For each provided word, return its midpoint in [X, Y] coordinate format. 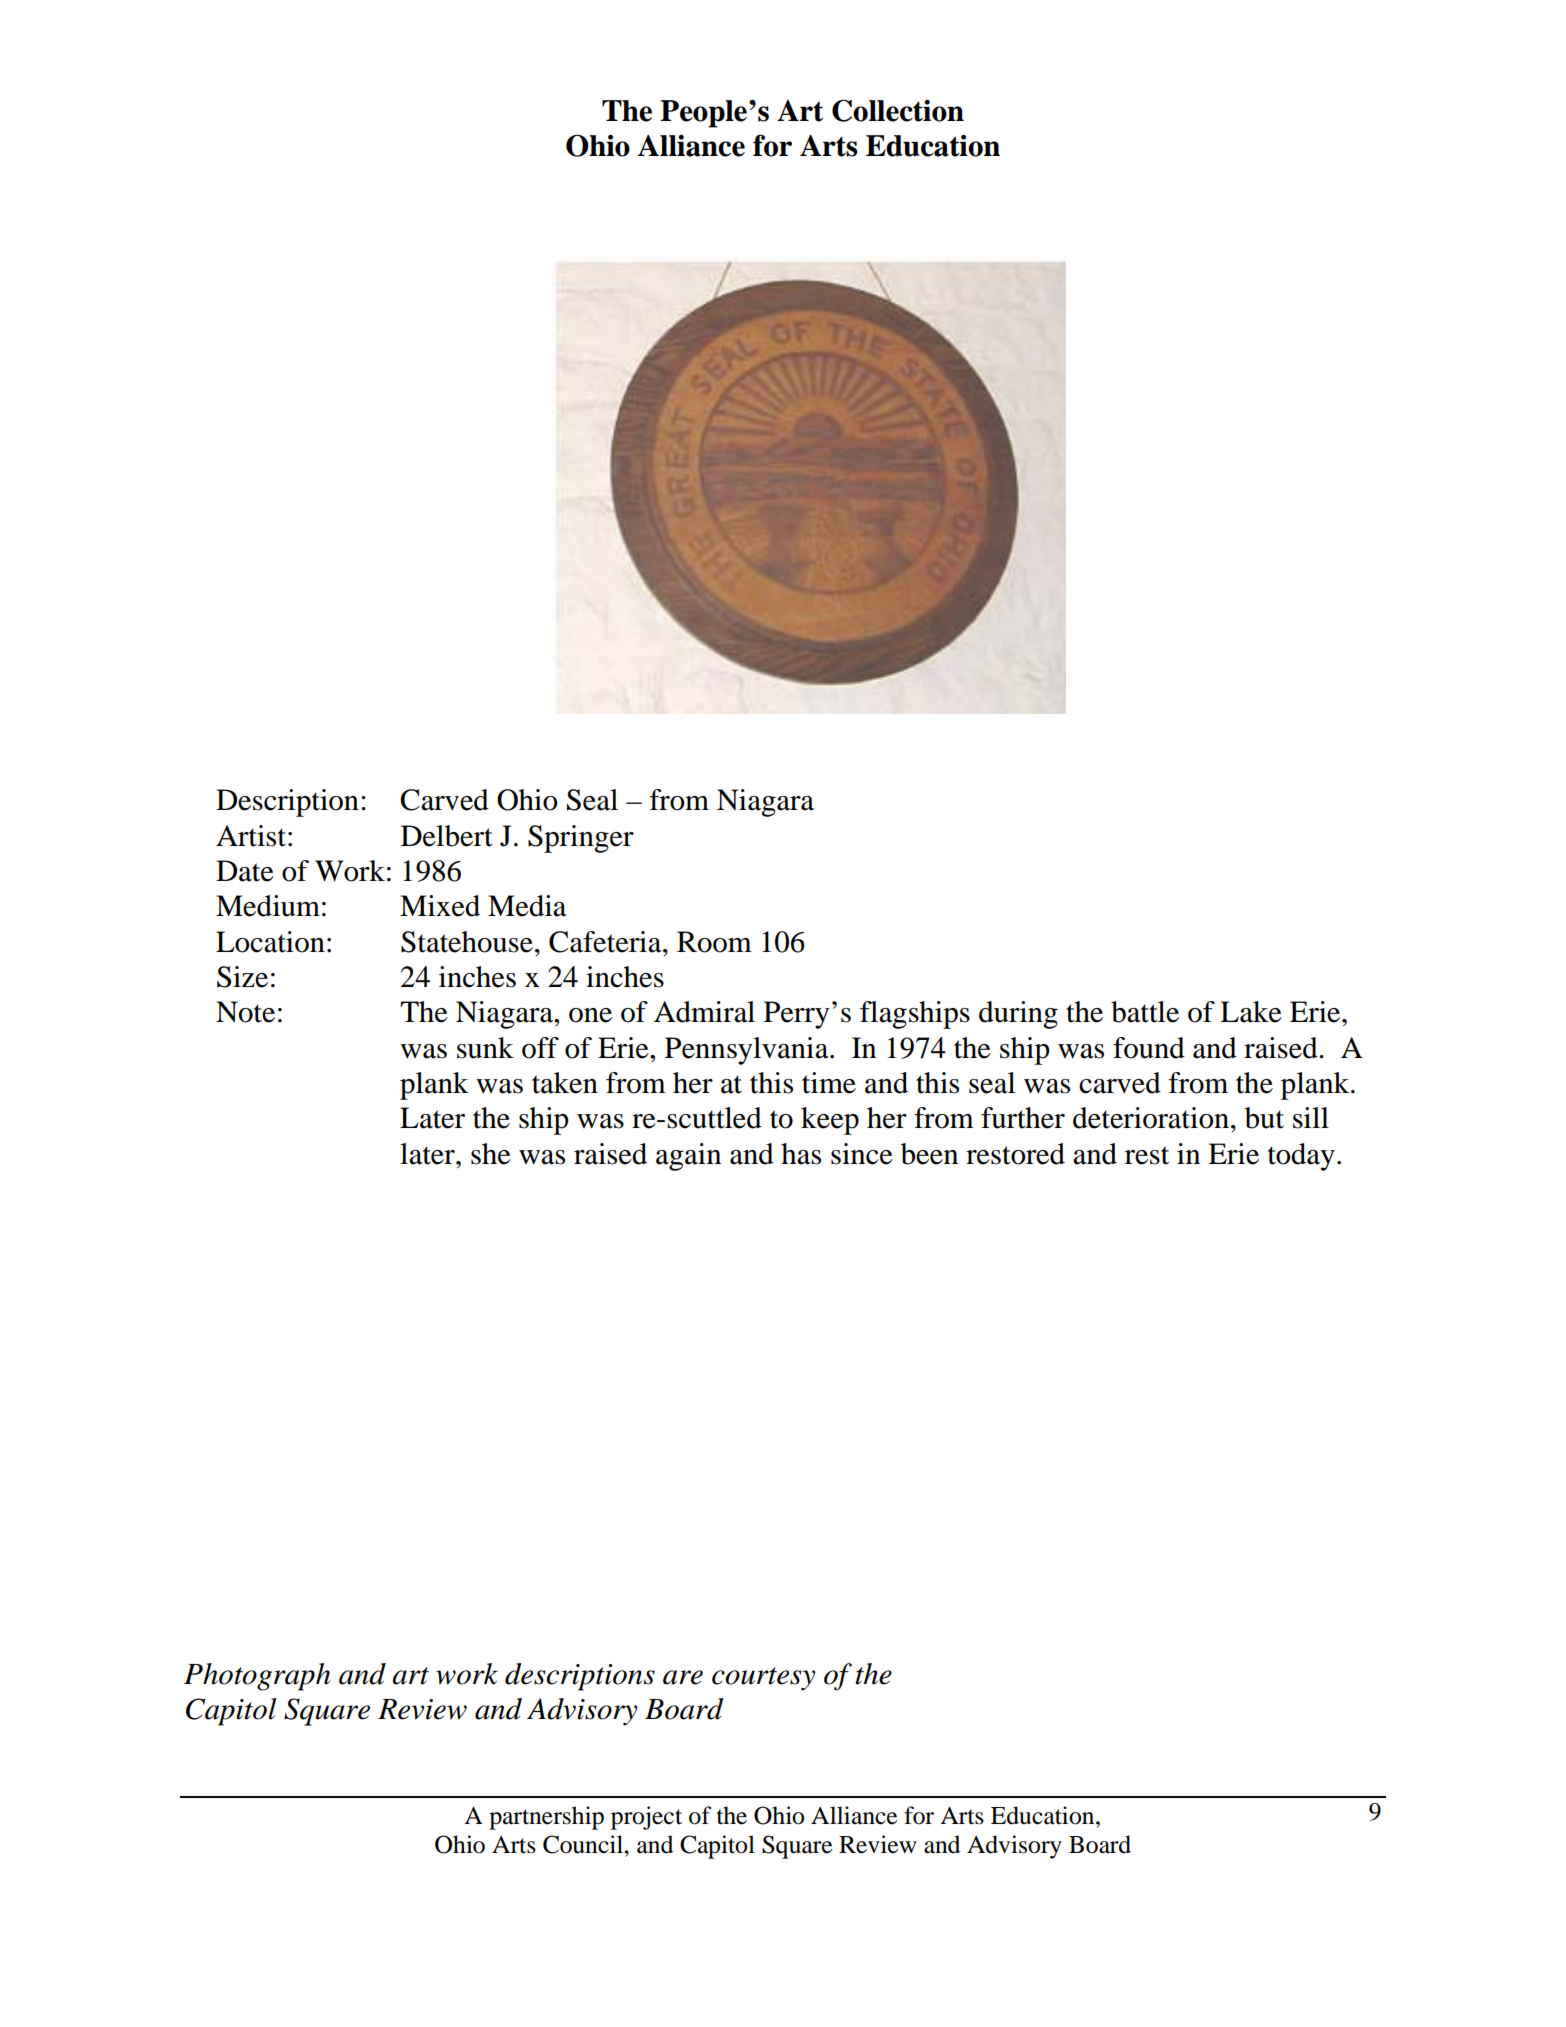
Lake [1251, 1012]
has [801, 1154]
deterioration [1151, 1118]
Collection [898, 110]
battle [1145, 1012]
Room [714, 942]
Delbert [447, 836]
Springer [581, 839]
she [491, 1154]
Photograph [257, 1677]
